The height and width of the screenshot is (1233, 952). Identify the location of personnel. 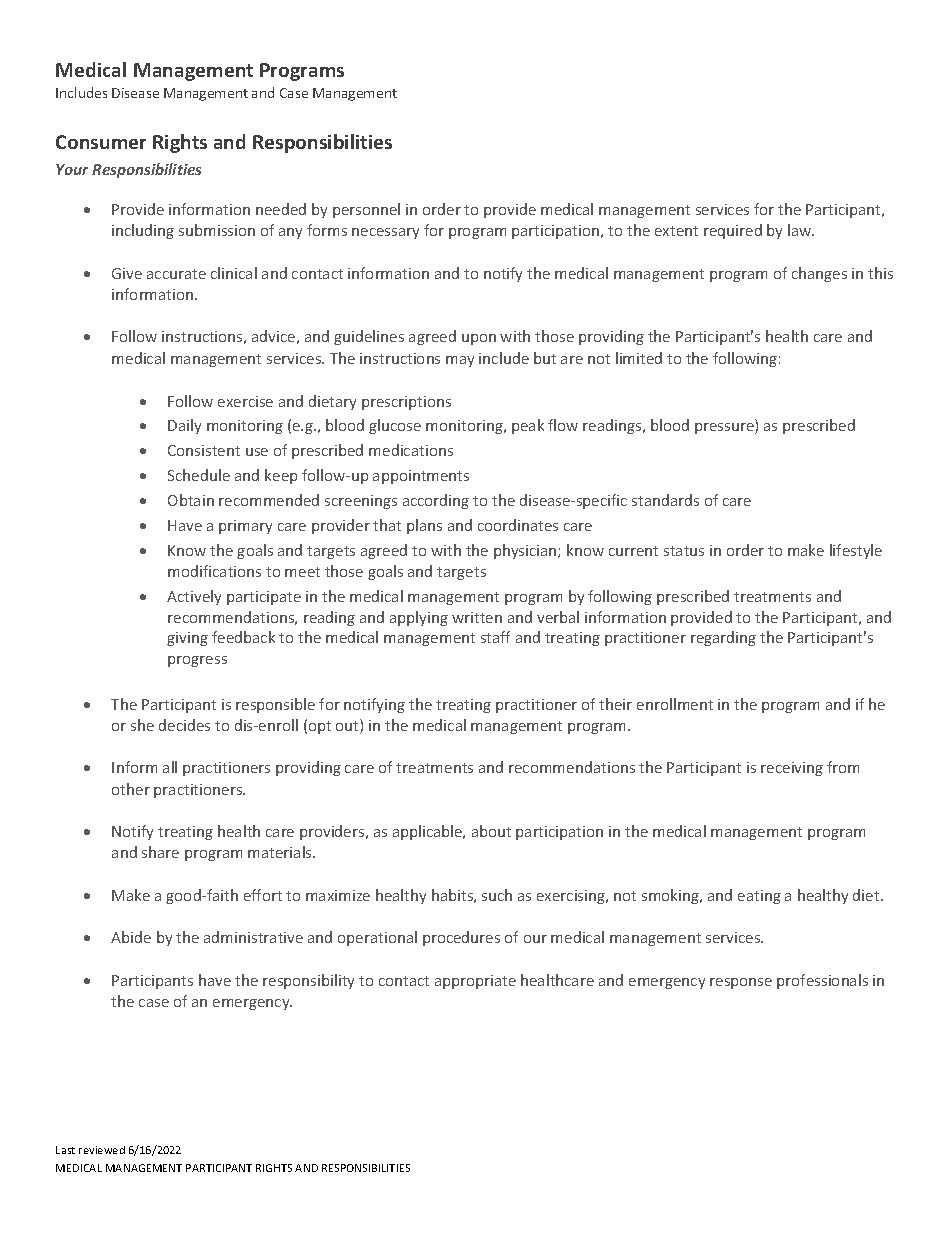
(366, 210).
